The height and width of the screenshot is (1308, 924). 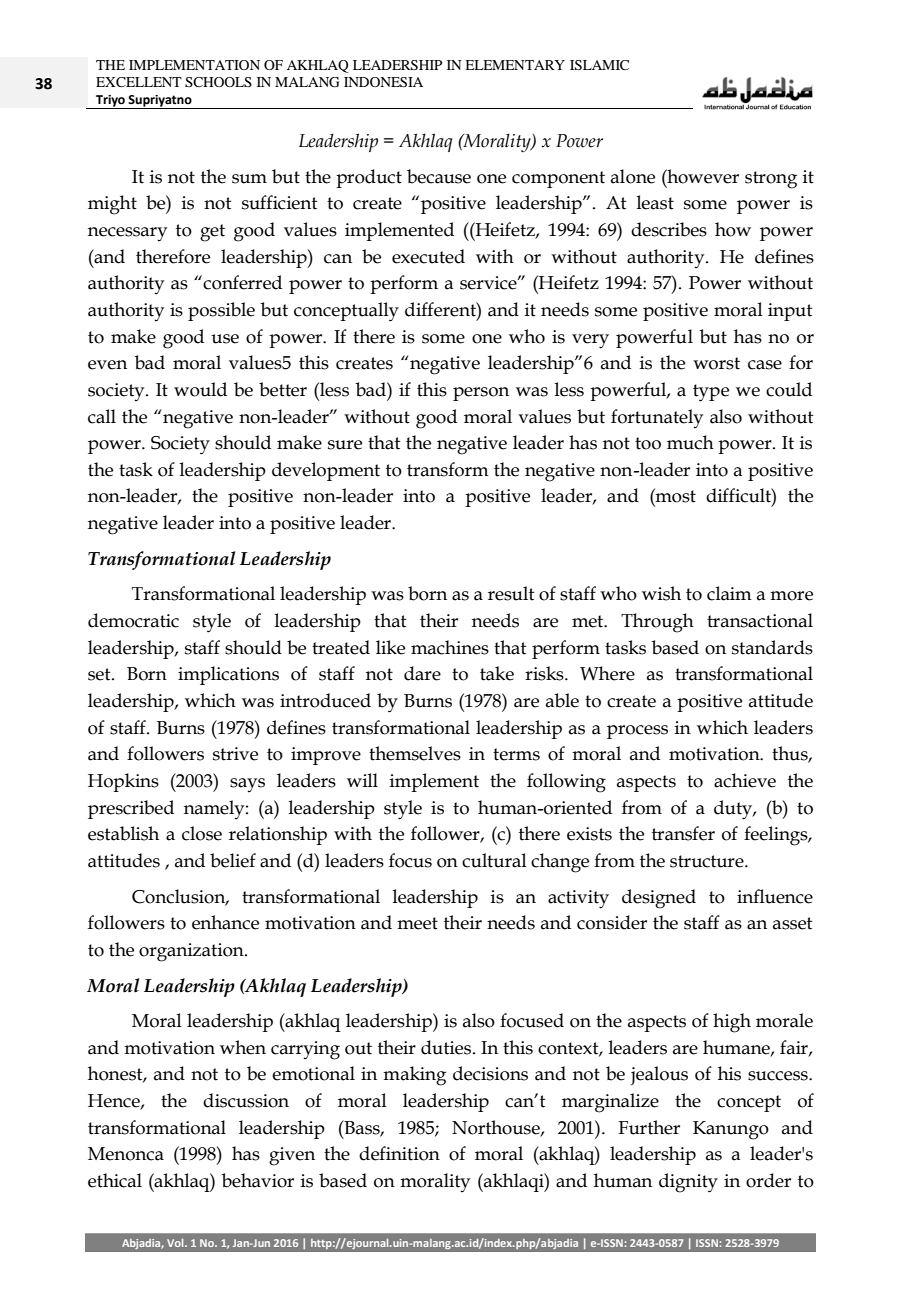 What do you see at coordinates (771, 180) in the screenshot?
I see `strong` at bounding box center [771, 180].
